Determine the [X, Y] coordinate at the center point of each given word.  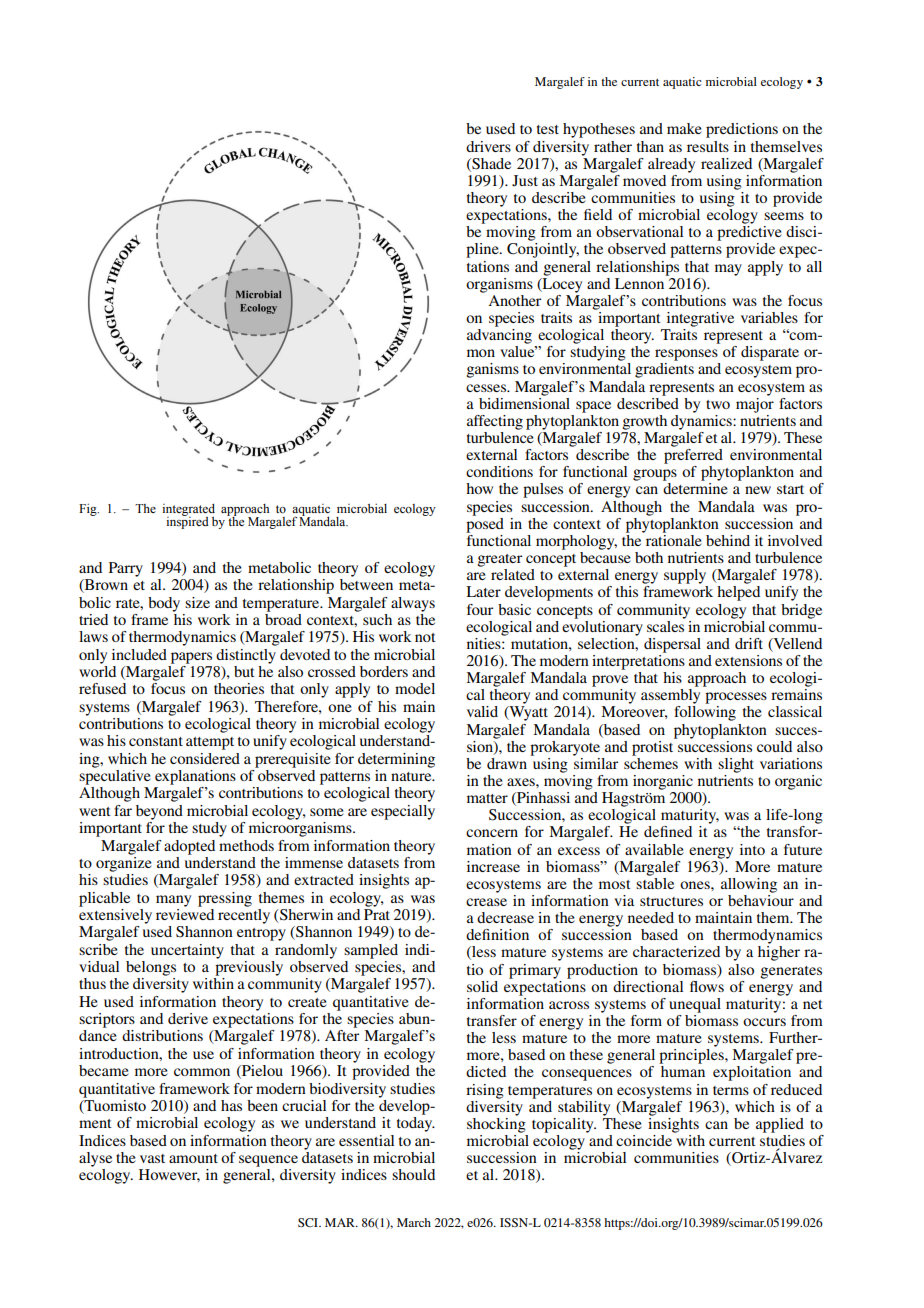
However [169, 1175]
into [752, 849]
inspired [187, 522]
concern [492, 833]
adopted [189, 847]
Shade [490, 164]
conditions [499, 471]
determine [695, 488]
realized [726, 163]
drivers [488, 146]
